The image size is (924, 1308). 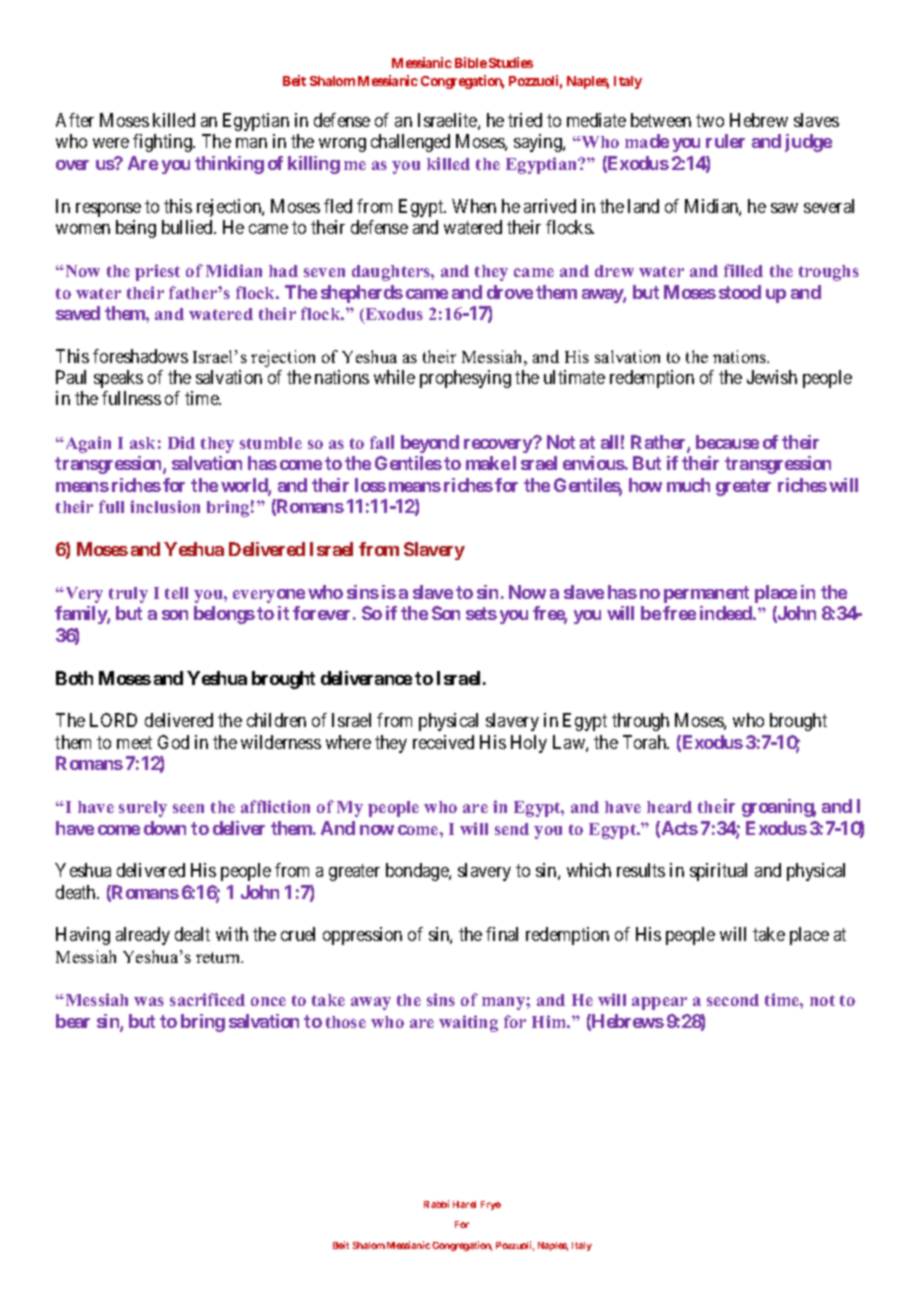 I want to click on heard, so click(x=669, y=807).
